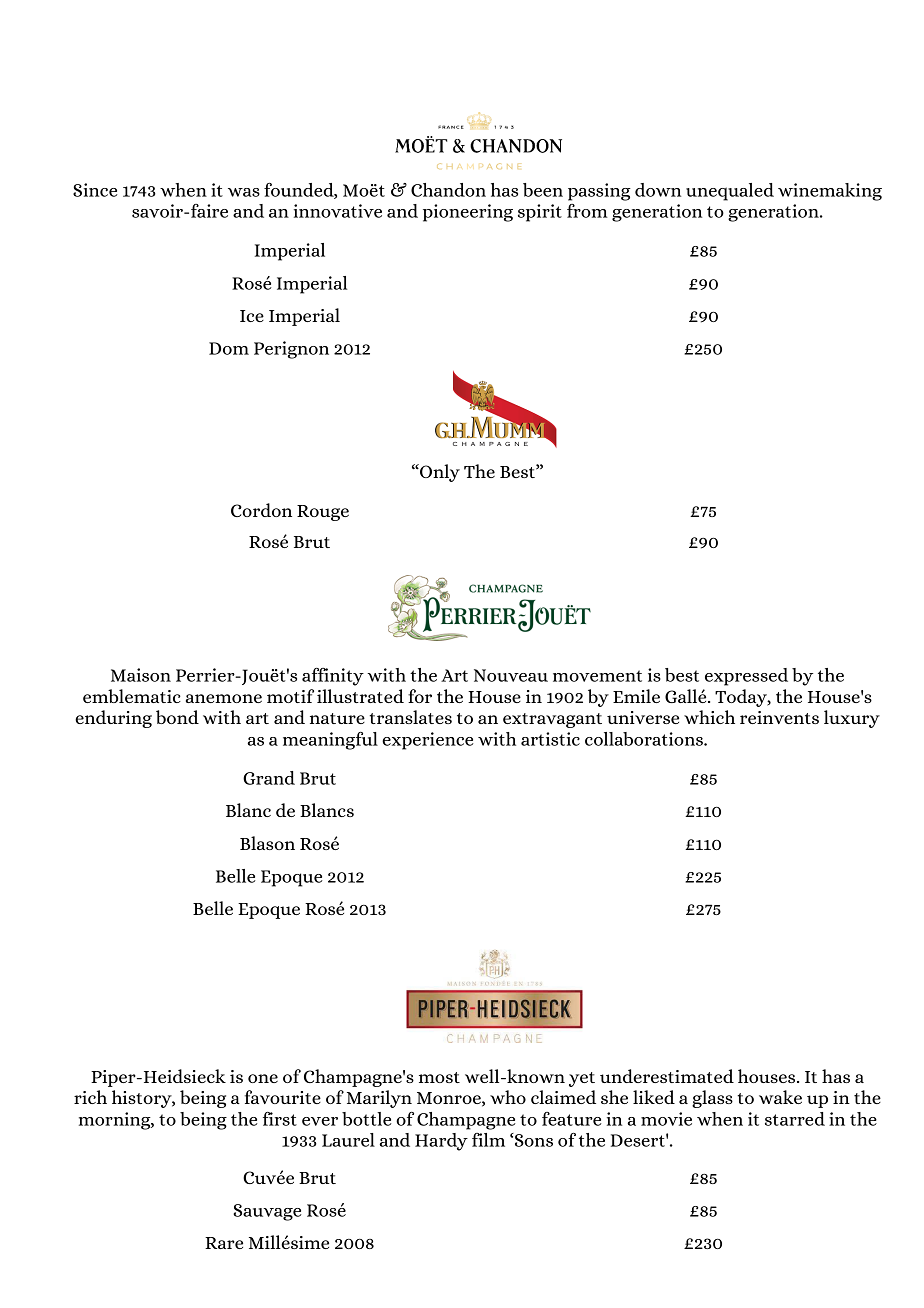  What do you see at coordinates (439, 473) in the screenshot?
I see `Only` at bounding box center [439, 473].
